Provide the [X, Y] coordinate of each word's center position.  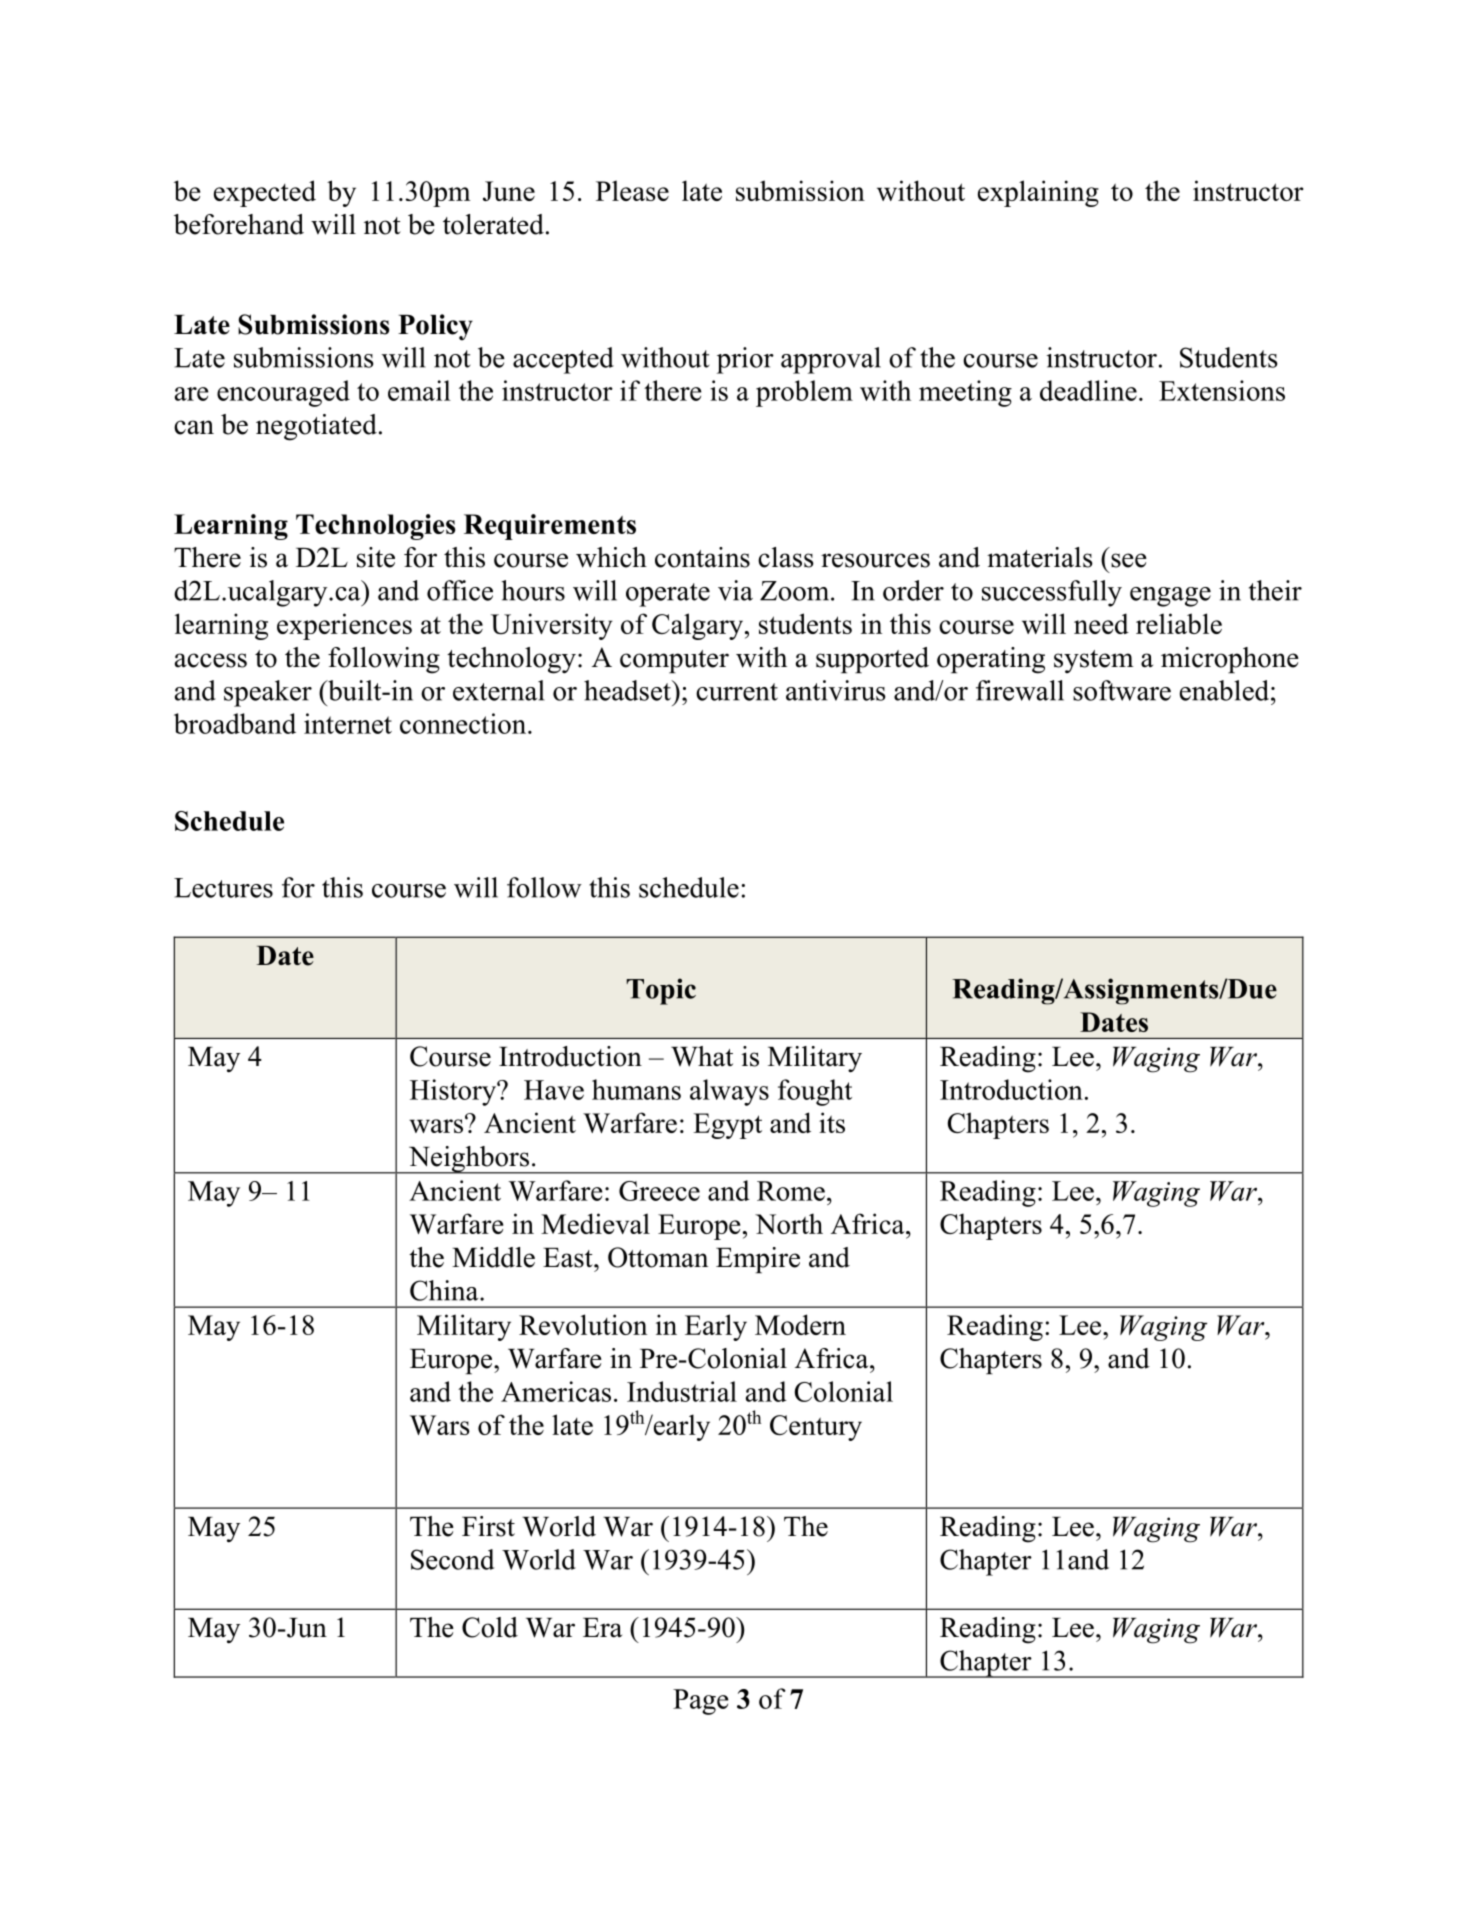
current [737, 692]
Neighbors [468, 1160]
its [832, 1122]
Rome [791, 1191]
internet [348, 723]
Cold [490, 1627]
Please [632, 190]
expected [265, 193]
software [1122, 690]
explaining [1038, 193]
